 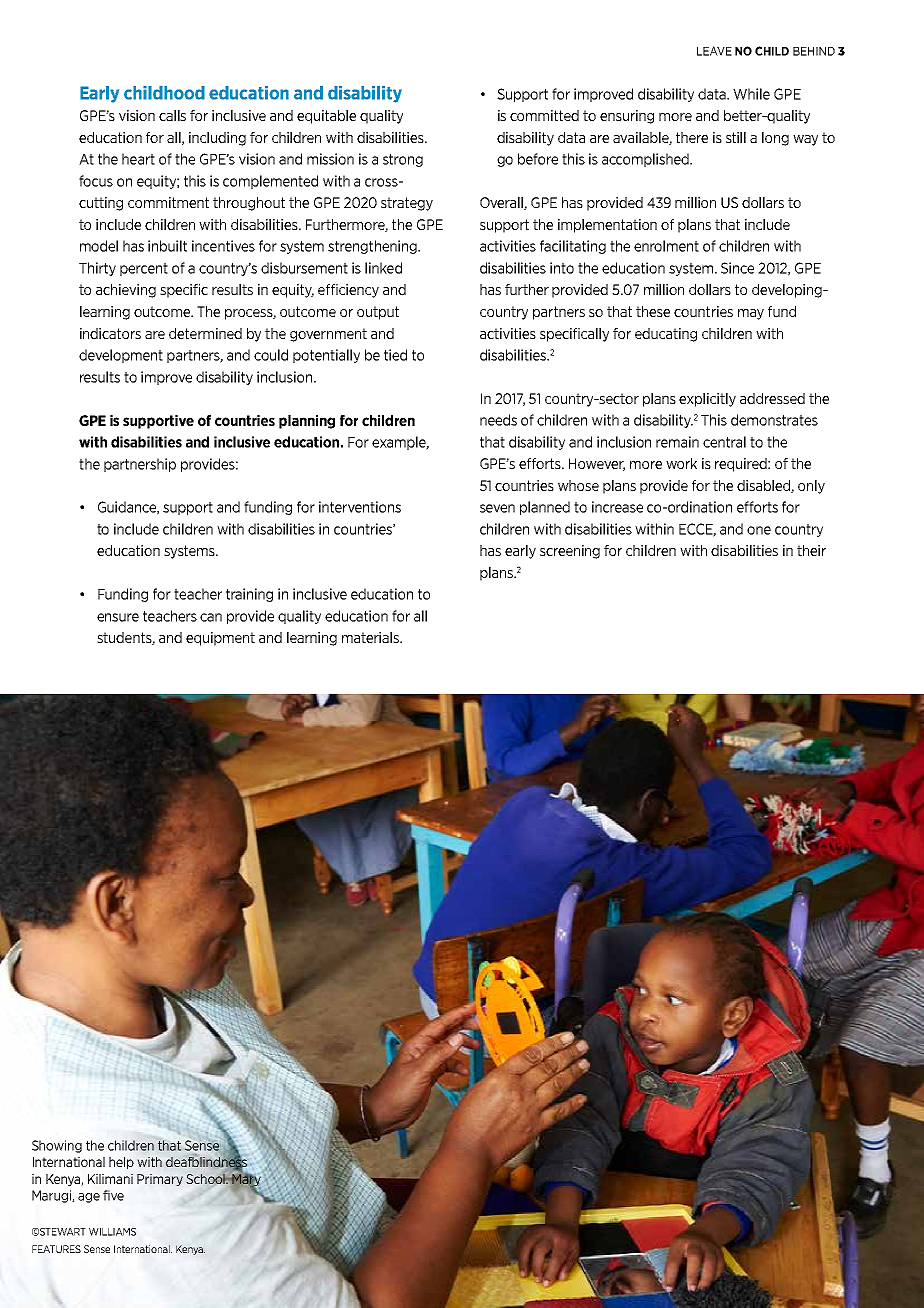 I want to click on calls, so click(x=172, y=115).
